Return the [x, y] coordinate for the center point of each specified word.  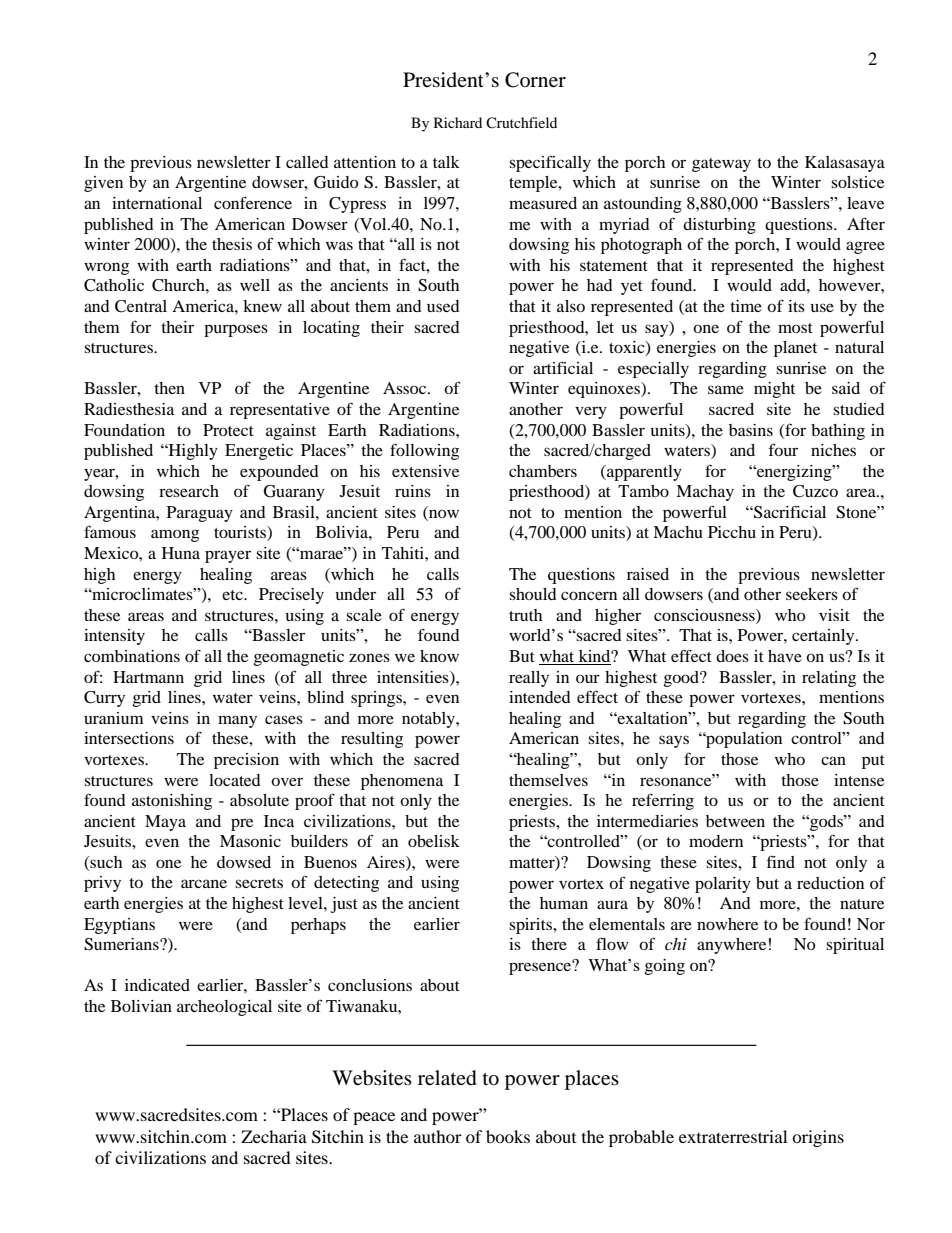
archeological [224, 1008]
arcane [204, 883]
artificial [563, 367]
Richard [458, 122]
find [781, 861]
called [307, 162]
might [774, 390]
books [508, 1136]
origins [818, 1138]
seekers [812, 594]
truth [525, 615]
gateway [721, 165]
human [564, 903]
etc [233, 595]
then [169, 388]
